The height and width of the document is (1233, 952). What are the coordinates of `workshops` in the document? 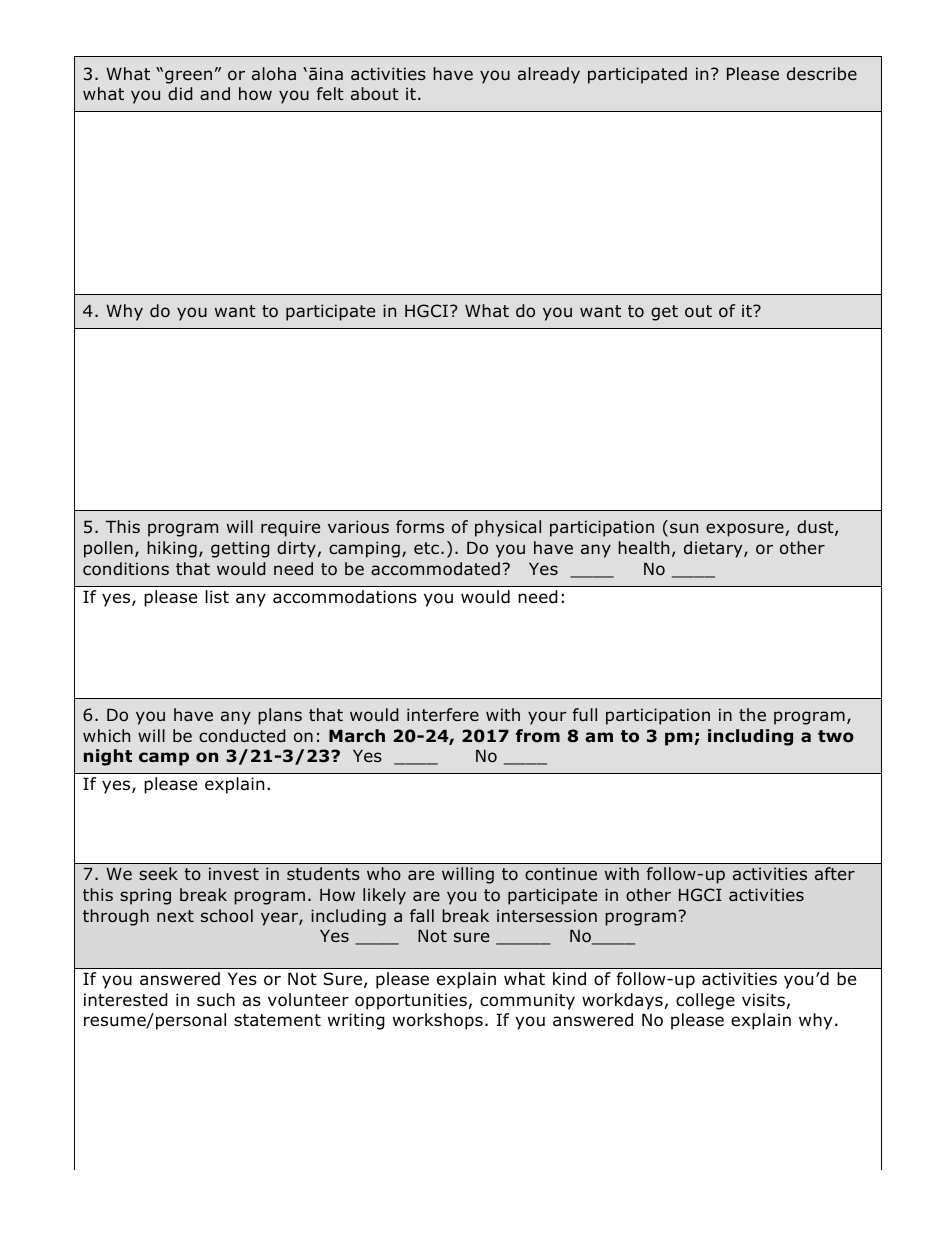 It's located at (438, 1021).
